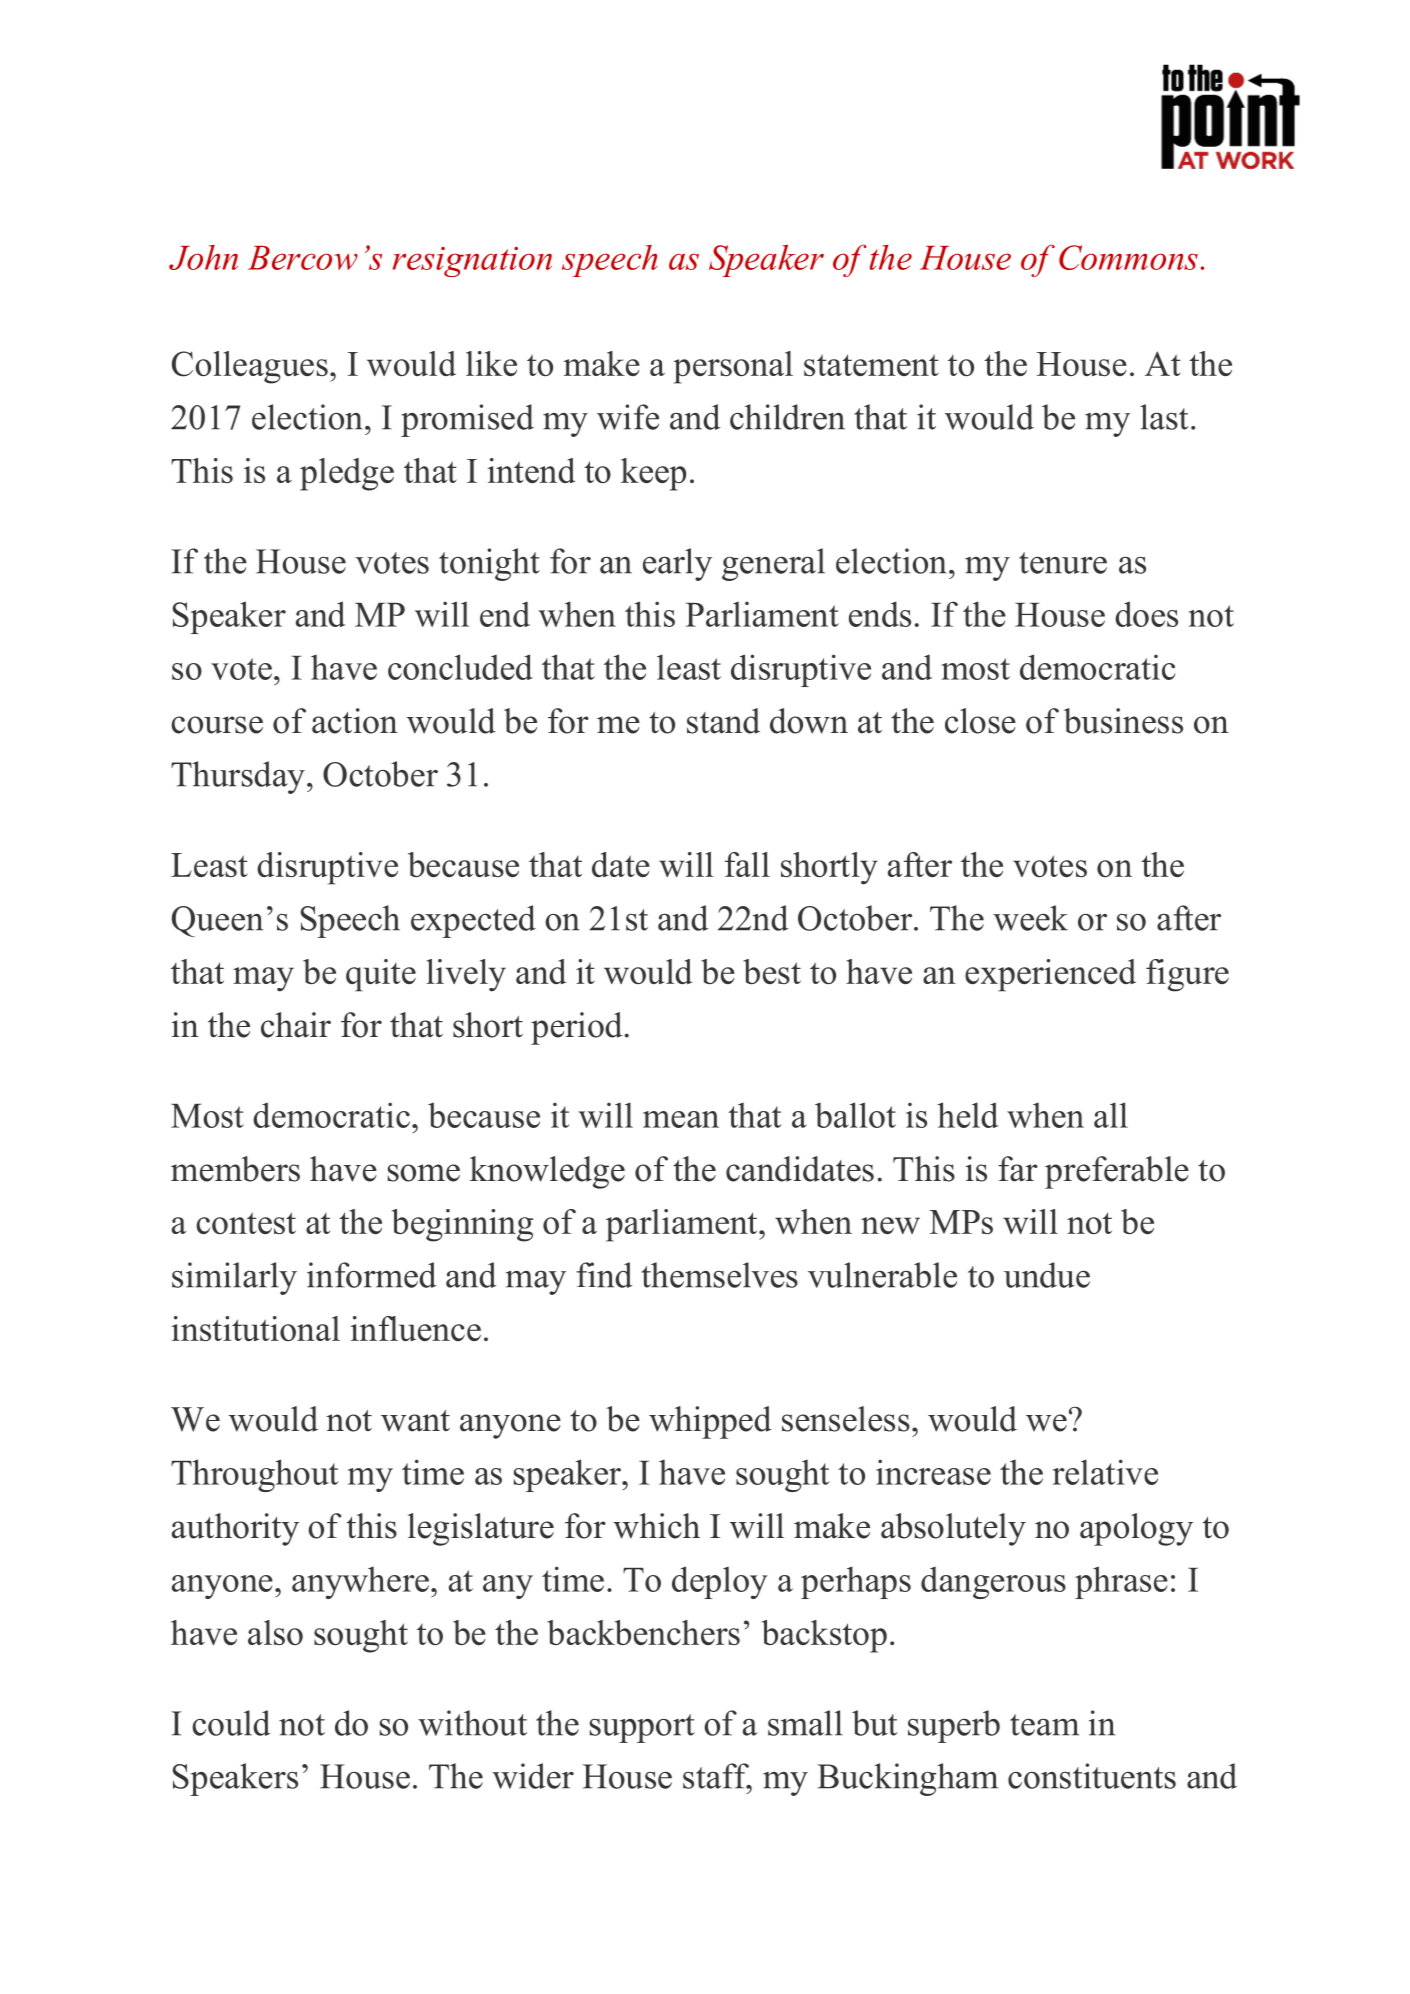 The width and height of the document is (1410, 1994). Describe the element at coordinates (1105, 1472) in the document. I see `relative` at that location.
